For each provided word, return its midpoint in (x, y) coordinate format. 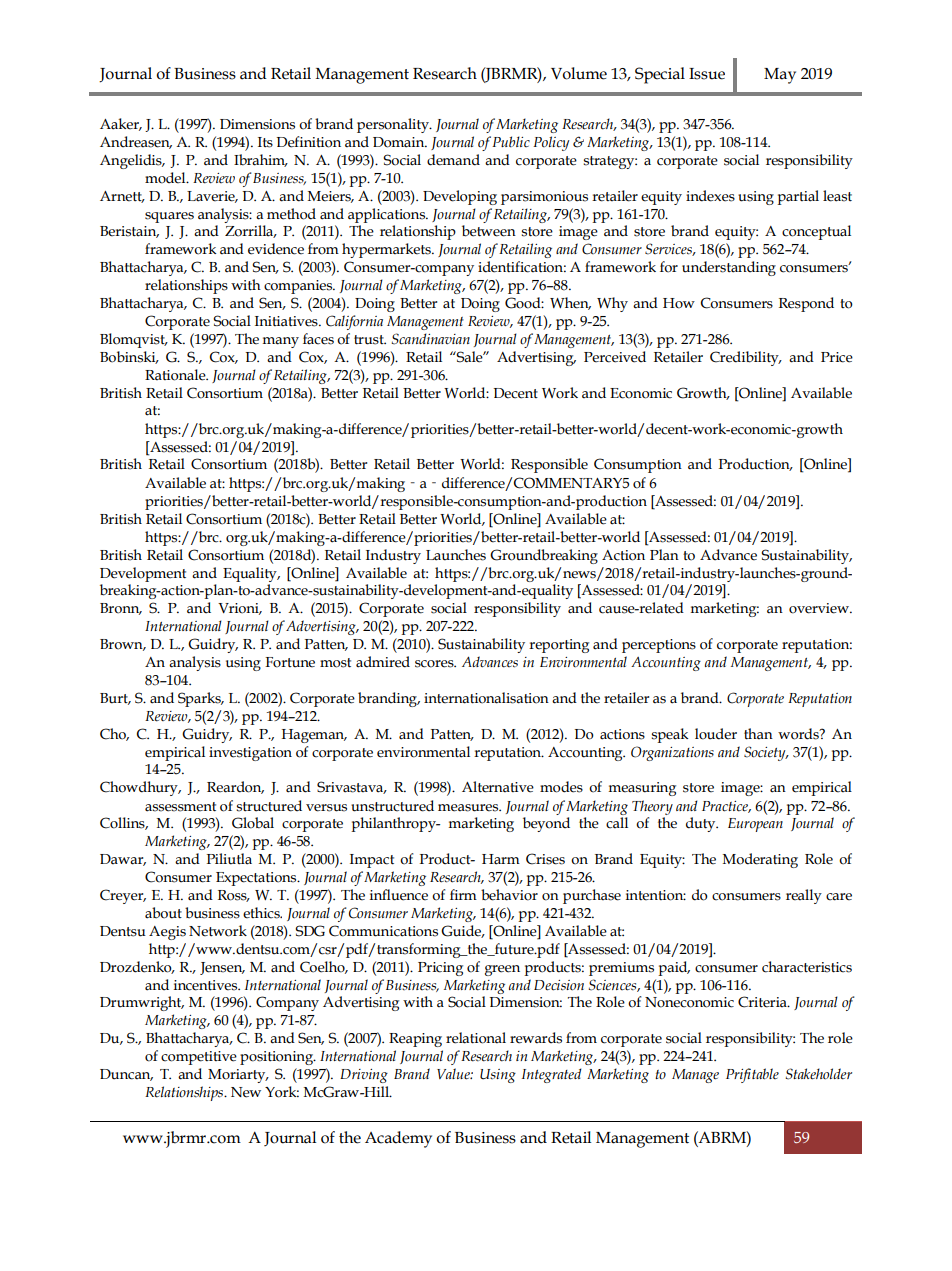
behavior (509, 895)
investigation (250, 754)
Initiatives (287, 321)
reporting (559, 646)
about (163, 913)
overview (820, 608)
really (804, 896)
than (758, 734)
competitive (199, 1058)
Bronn (121, 609)
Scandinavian (430, 339)
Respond (806, 304)
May (780, 76)
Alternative (498, 787)
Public (511, 141)
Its (265, 142)
